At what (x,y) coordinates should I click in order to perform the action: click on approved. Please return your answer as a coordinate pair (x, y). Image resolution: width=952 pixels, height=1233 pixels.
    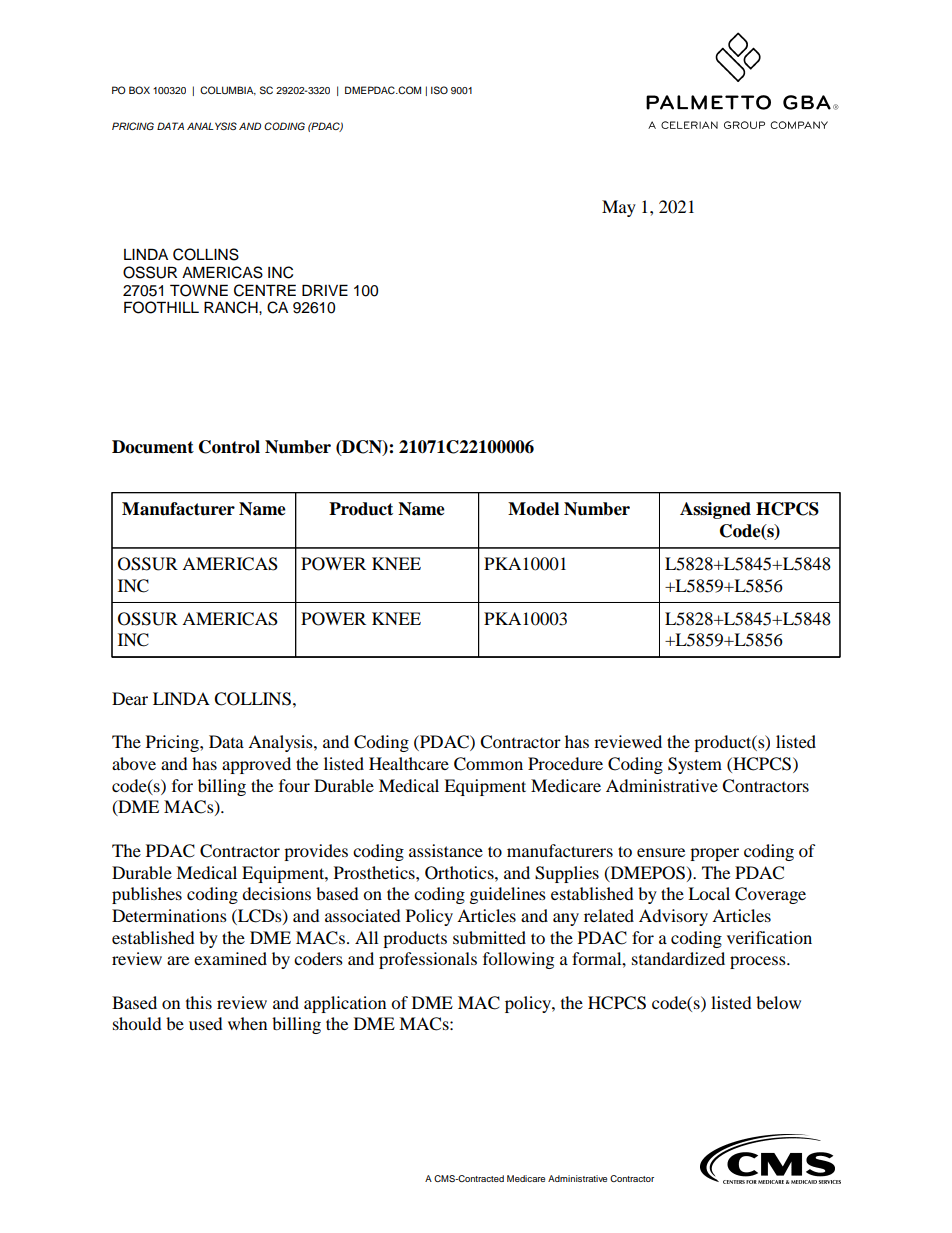
    Looking at the image, I should click on (256, 765).
